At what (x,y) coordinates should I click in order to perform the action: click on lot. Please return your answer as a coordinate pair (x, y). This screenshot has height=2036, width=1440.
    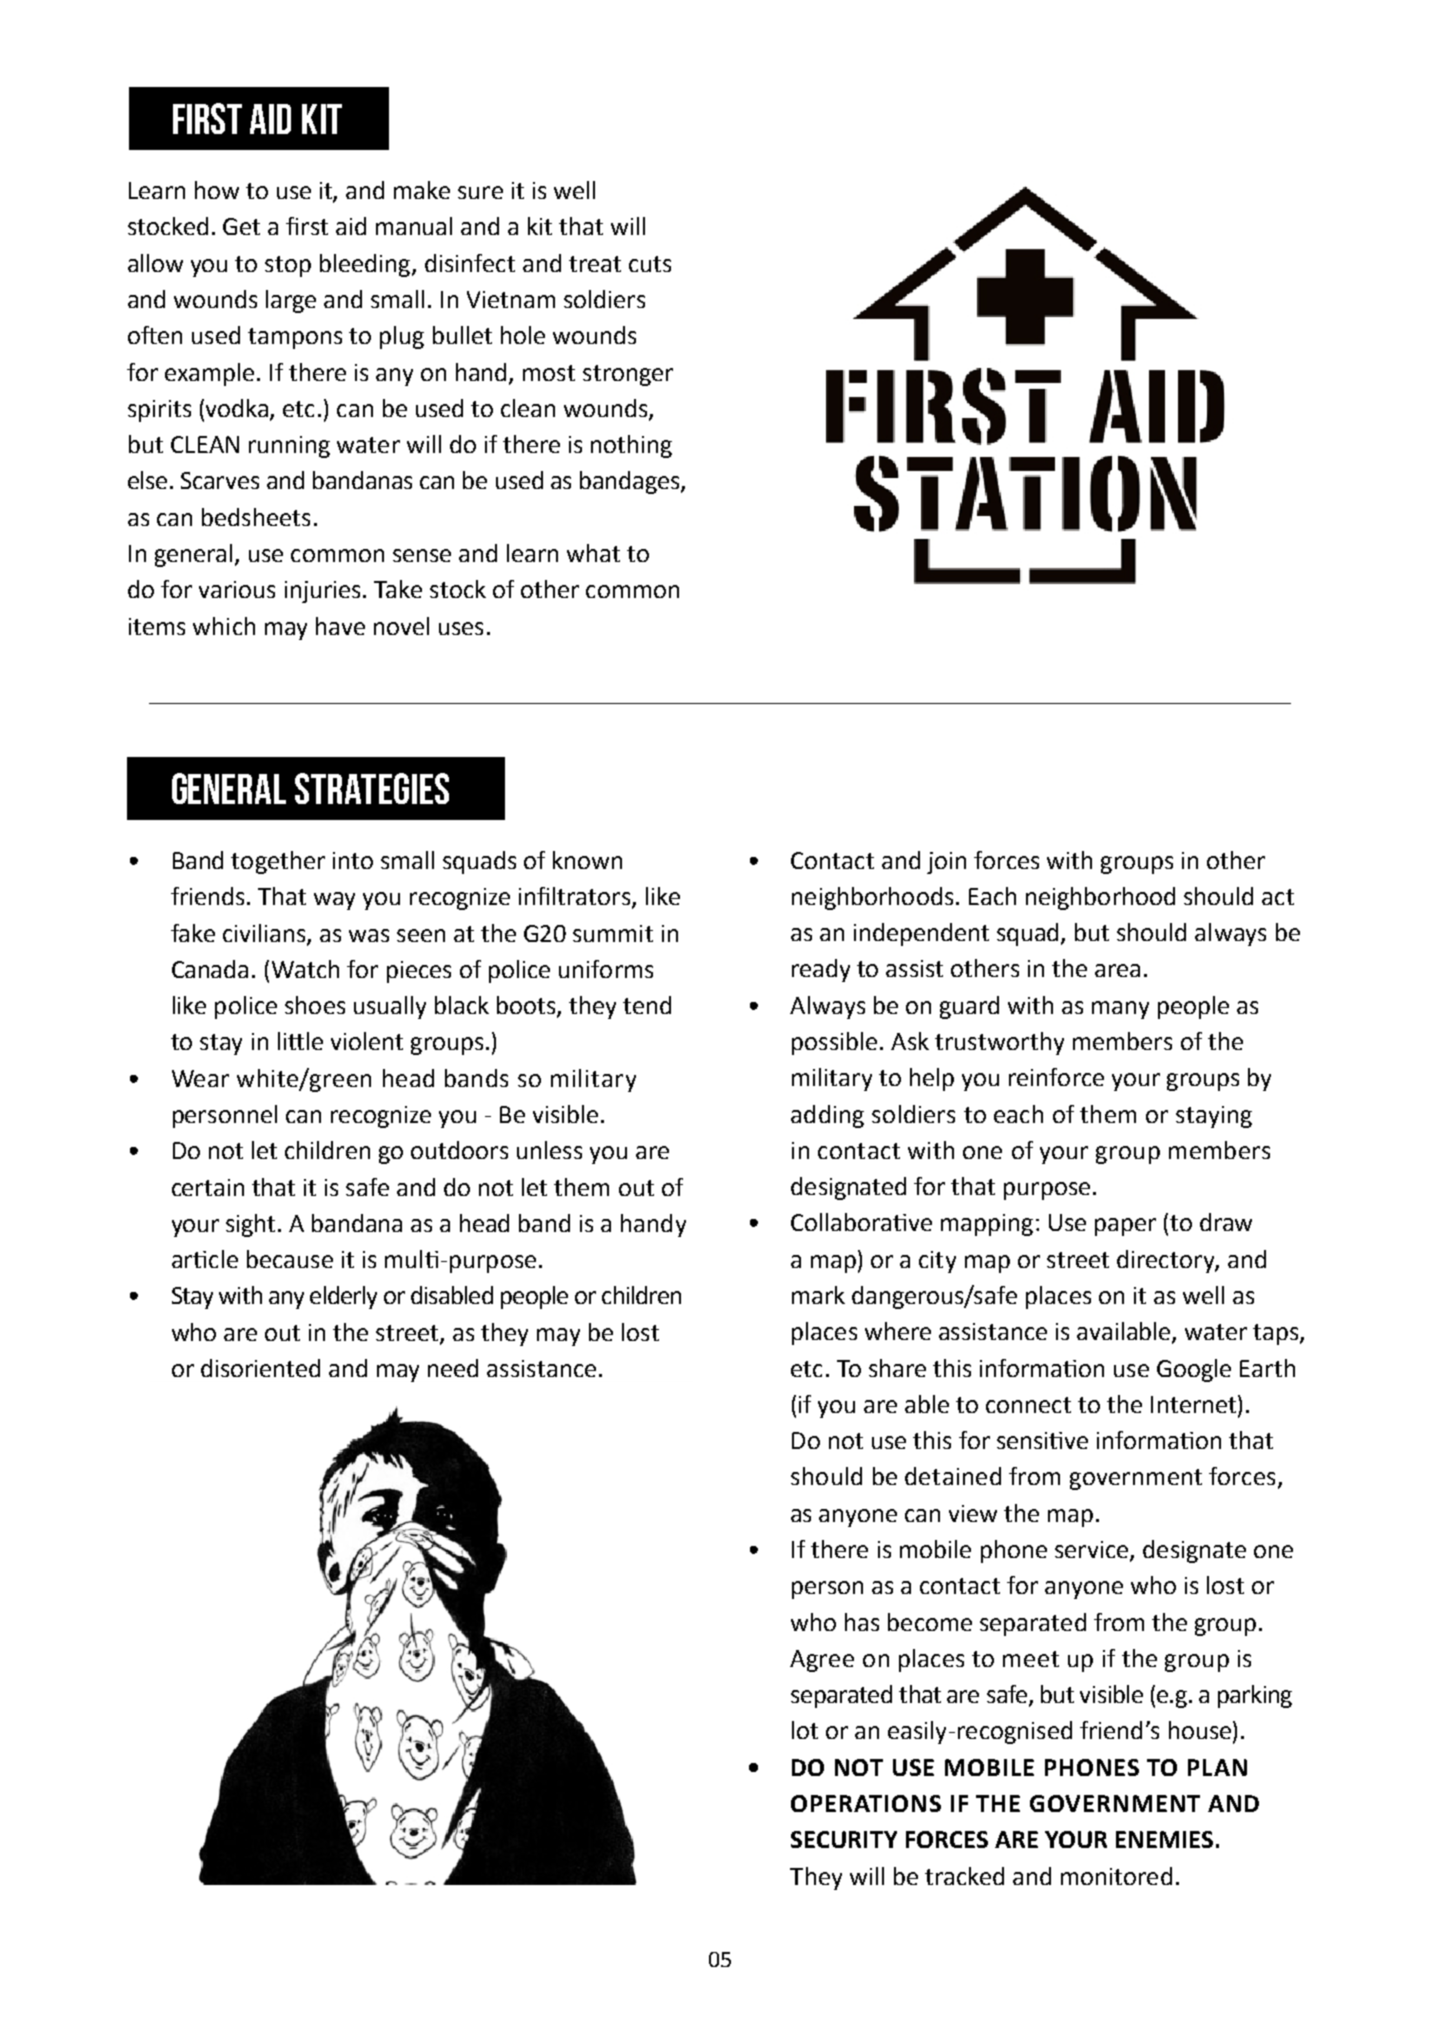
    Looking at the image, I should click on (805, 1730).
